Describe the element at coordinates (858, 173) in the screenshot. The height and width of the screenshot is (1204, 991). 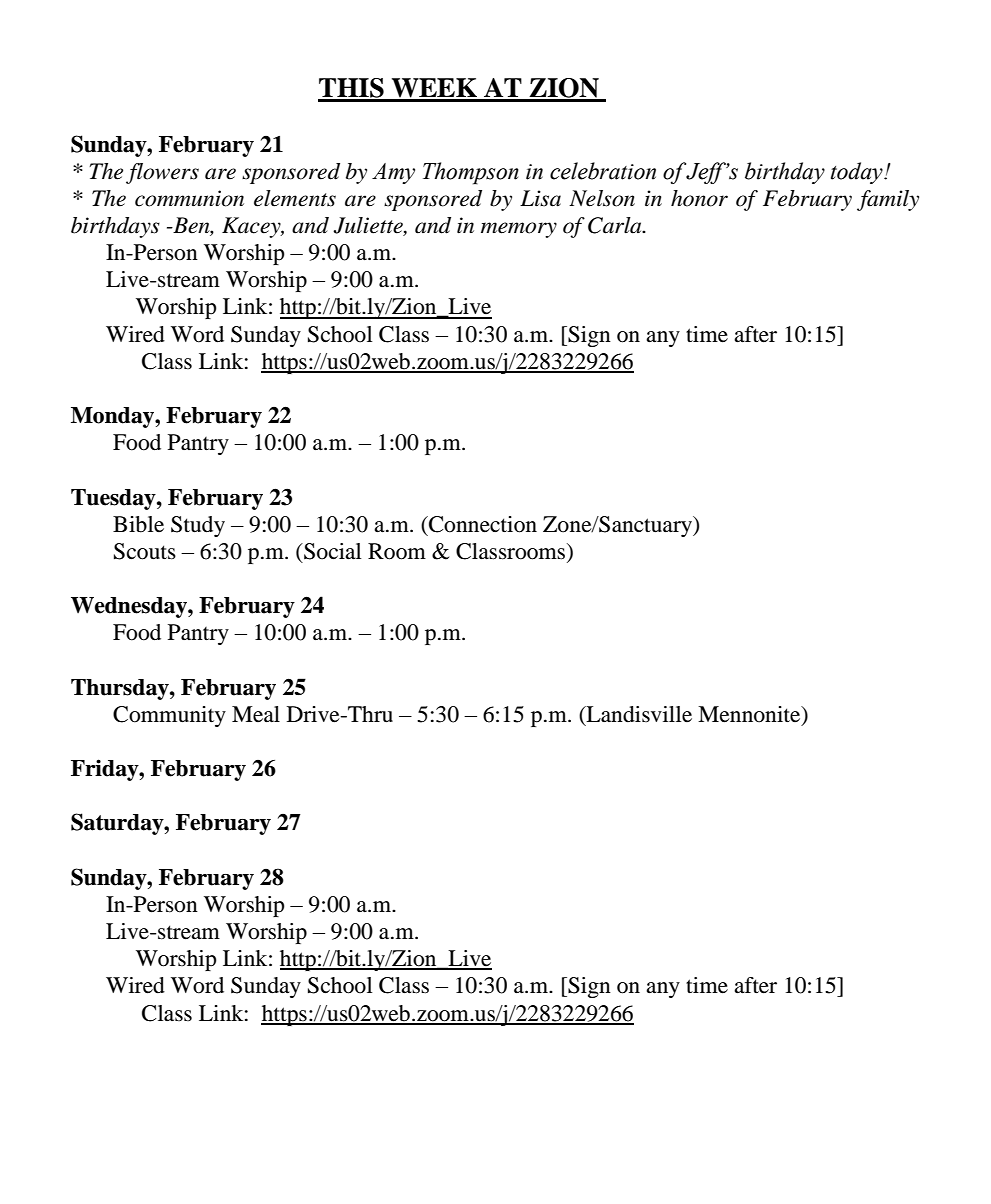
I see `today` at that location.
